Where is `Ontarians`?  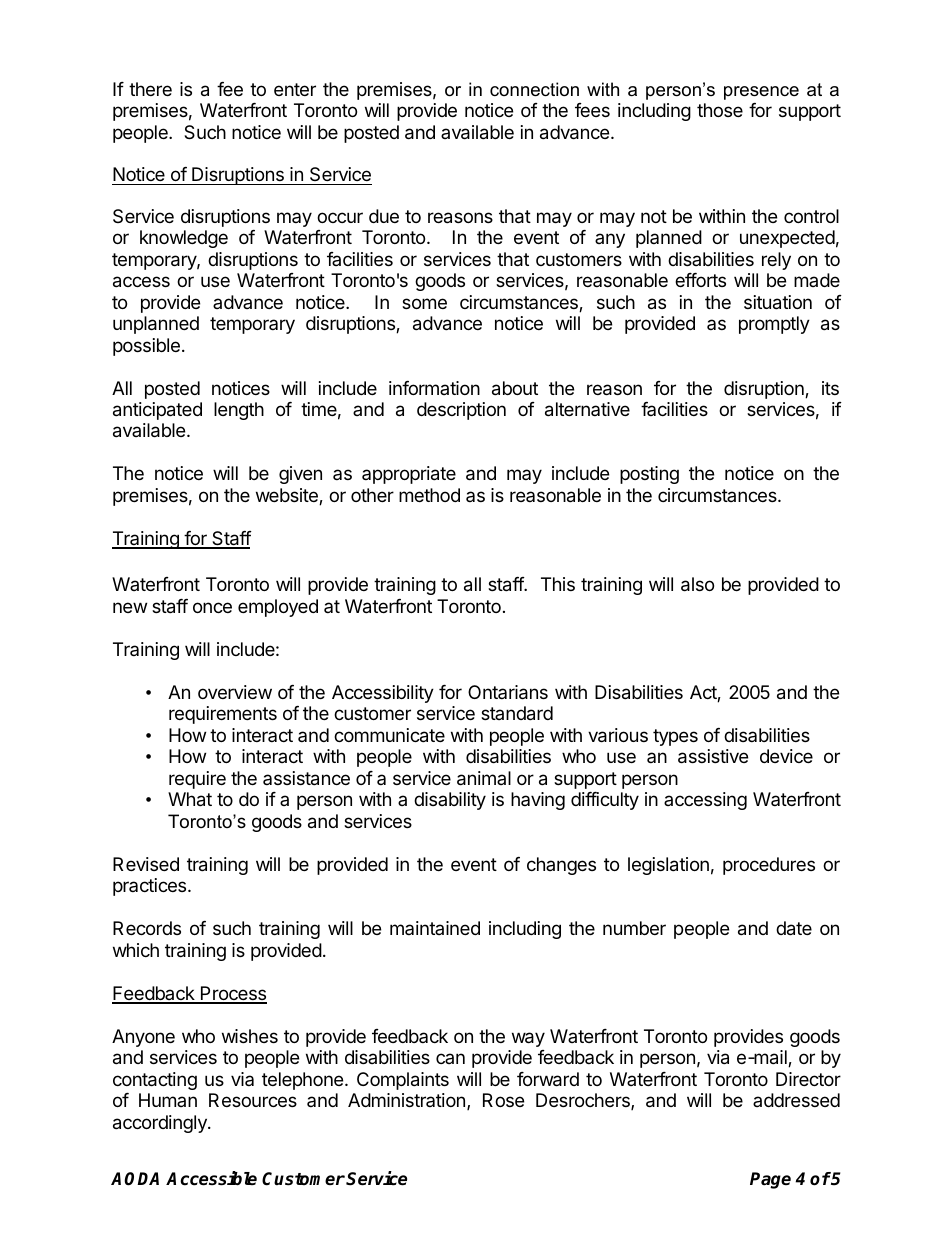
Ontarians is located at coordinates (508, 692).
